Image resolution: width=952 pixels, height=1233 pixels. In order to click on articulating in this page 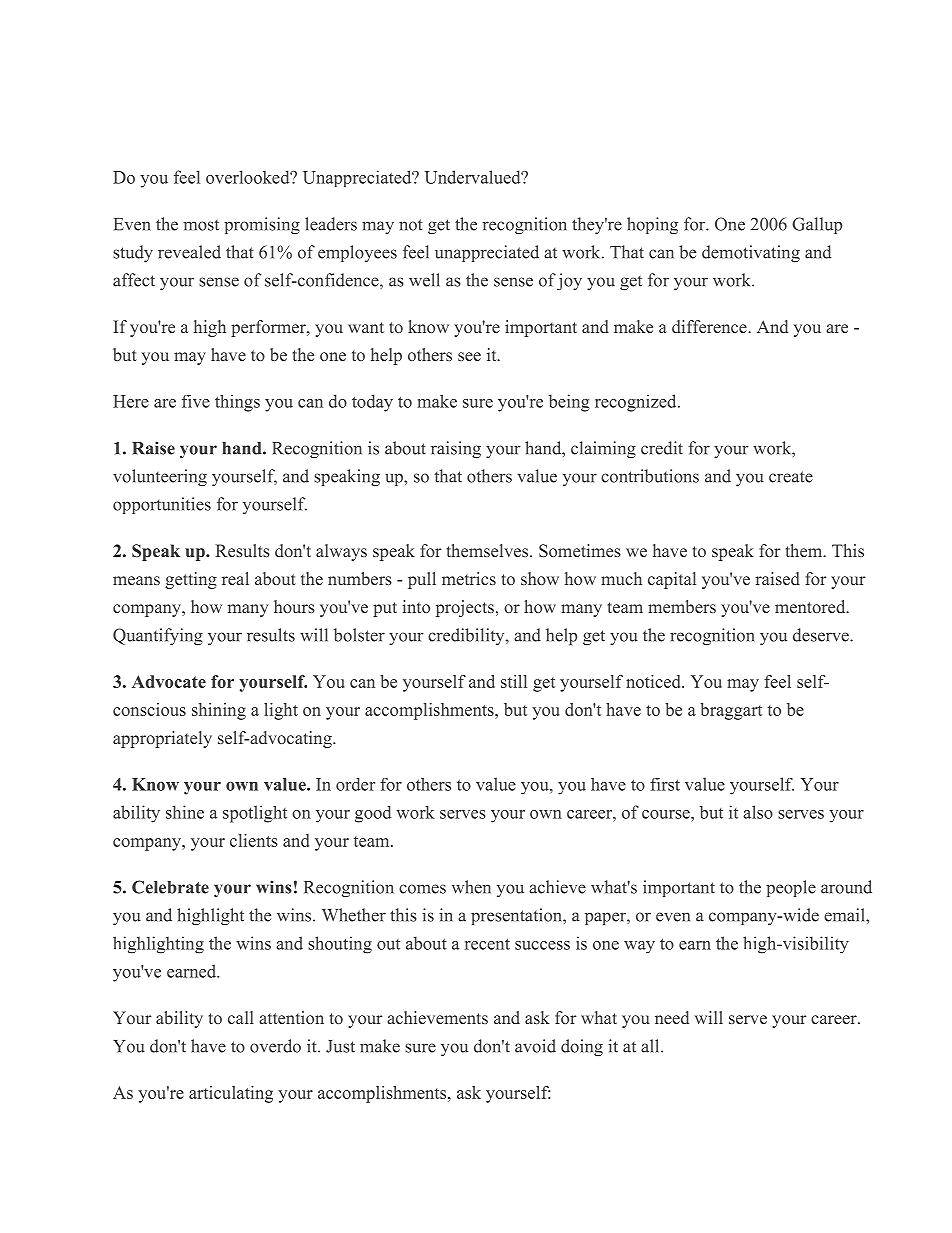, I will do `click(231, 1094)`.
